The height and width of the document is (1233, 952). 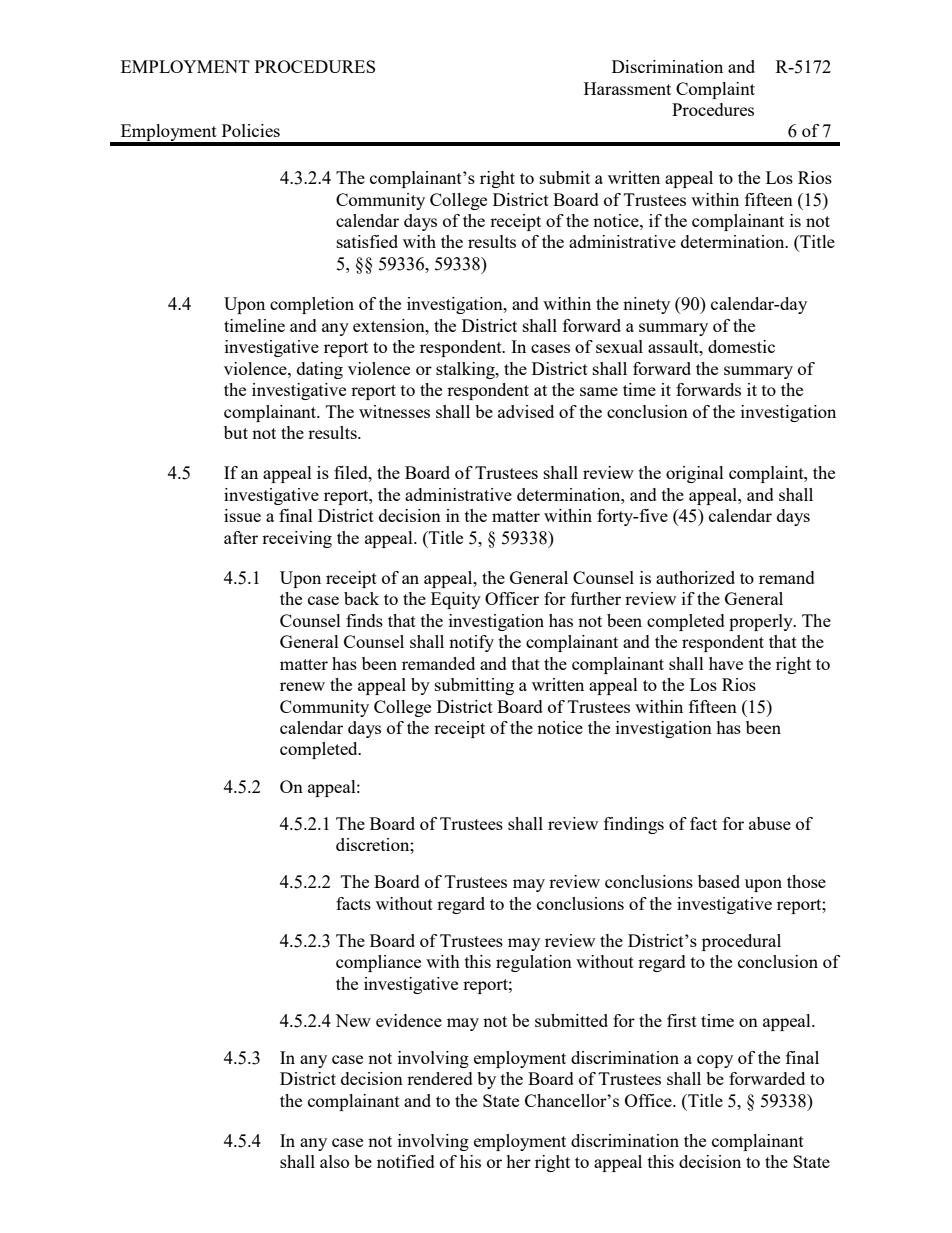 What do you see at coordinates (762, 622) in the document?
I see `properly` at bounding box center [762, 622].
